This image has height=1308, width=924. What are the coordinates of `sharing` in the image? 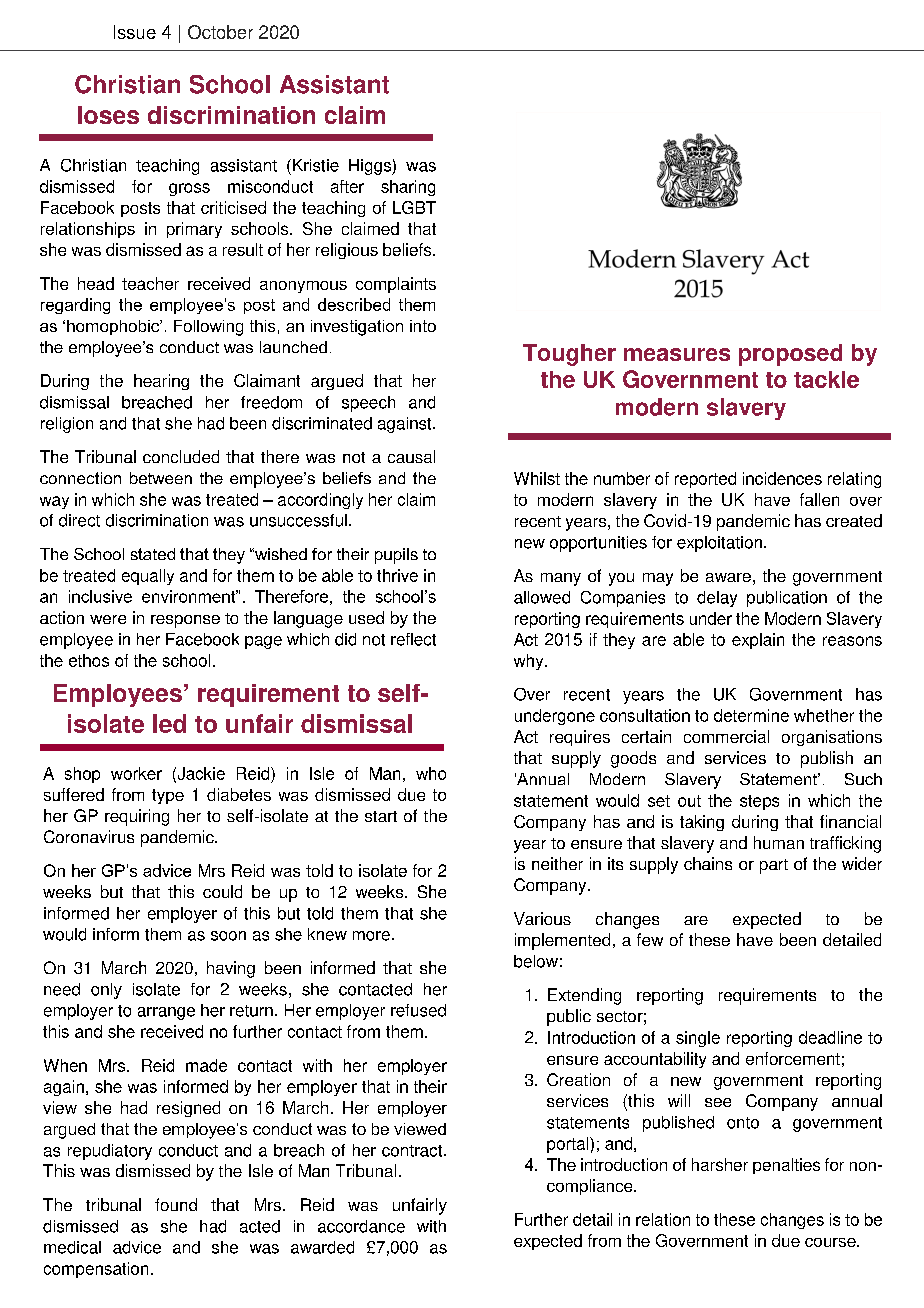 It's located at (408, 188).
